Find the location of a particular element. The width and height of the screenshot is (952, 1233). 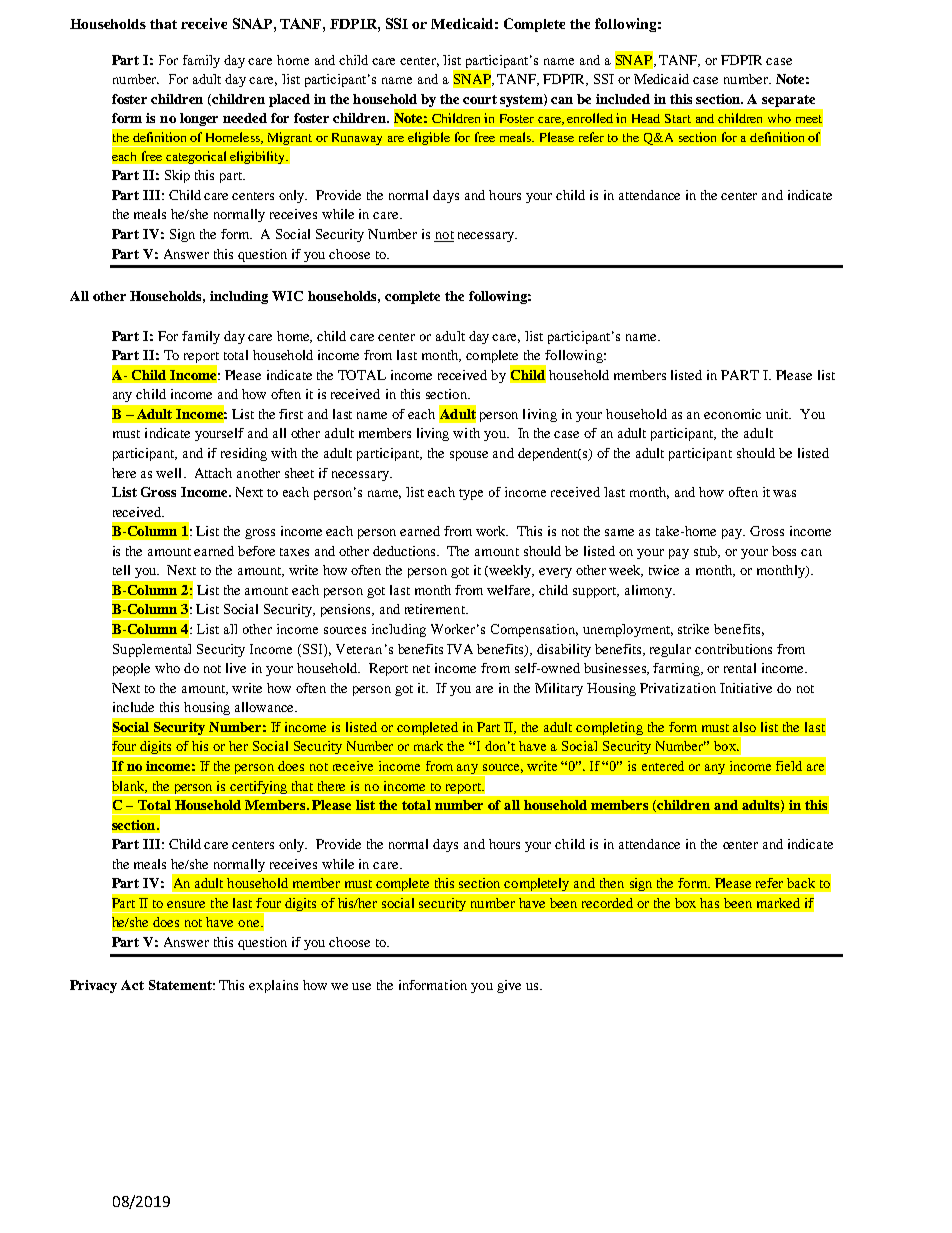

net is located at coordinates (421, 669).
